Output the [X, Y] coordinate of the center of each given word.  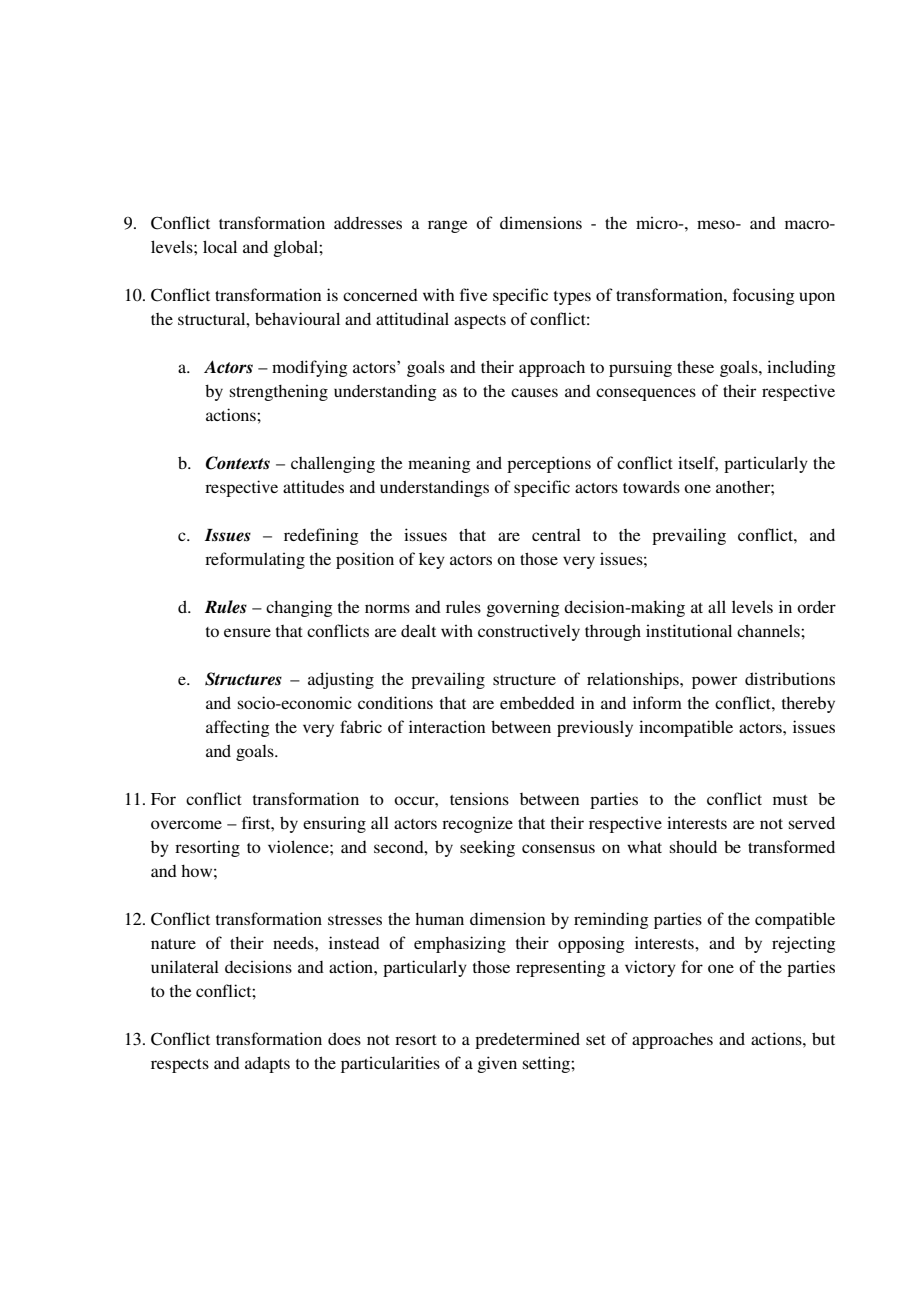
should [693, 846]
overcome [186, 824]
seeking [487, 848]
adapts [267, 1064]
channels [769, 630]
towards [651, 487]
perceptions [549, 464]
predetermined [527, 1040]
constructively [529, 632]
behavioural [297, 318]
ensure [247, 632]
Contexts [238, 463]
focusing [764, 296]
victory [650, 968]
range [448, 226]
